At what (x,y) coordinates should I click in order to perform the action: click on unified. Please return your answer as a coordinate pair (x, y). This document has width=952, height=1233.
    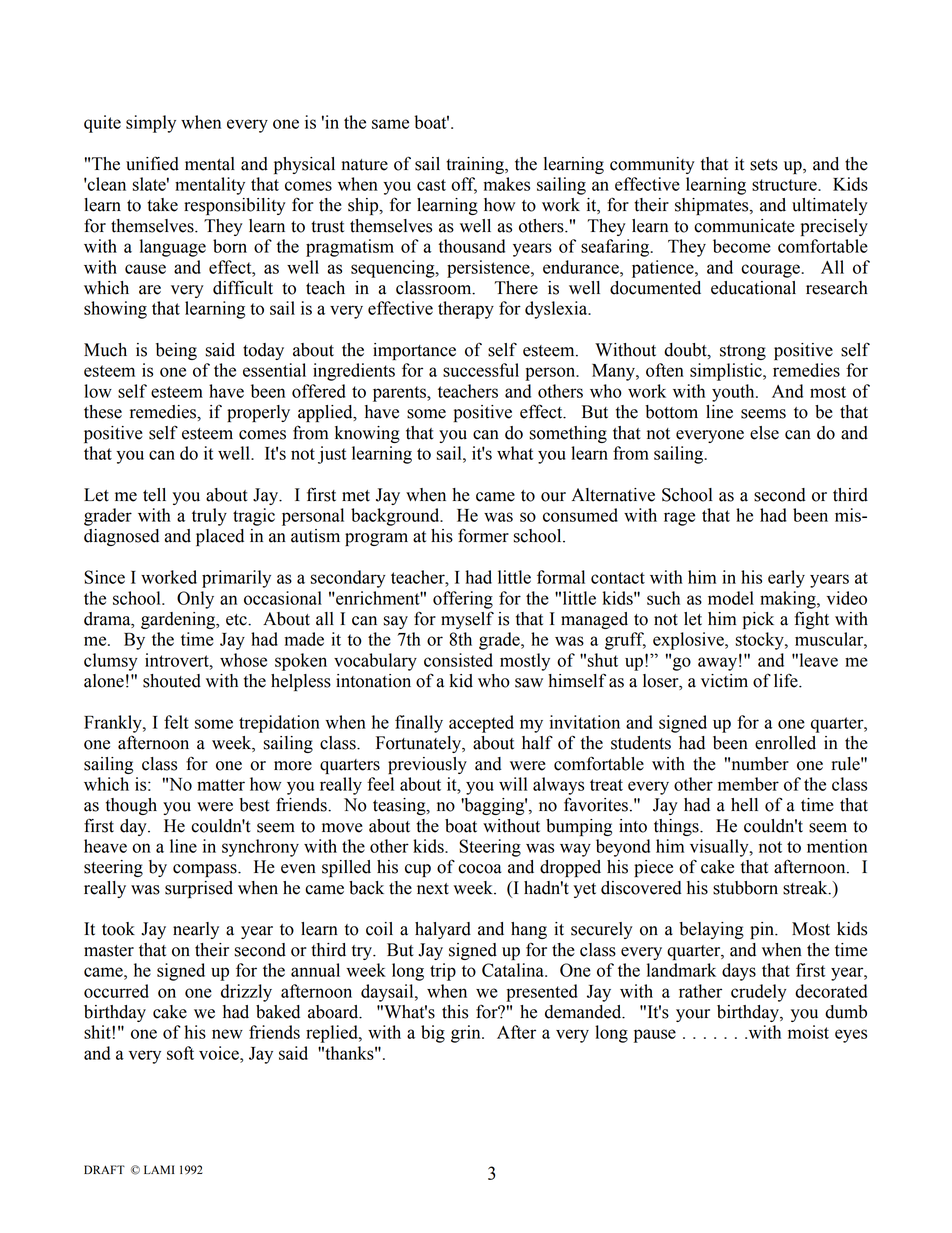
    Looking at the image, I should click on (152, 163).
